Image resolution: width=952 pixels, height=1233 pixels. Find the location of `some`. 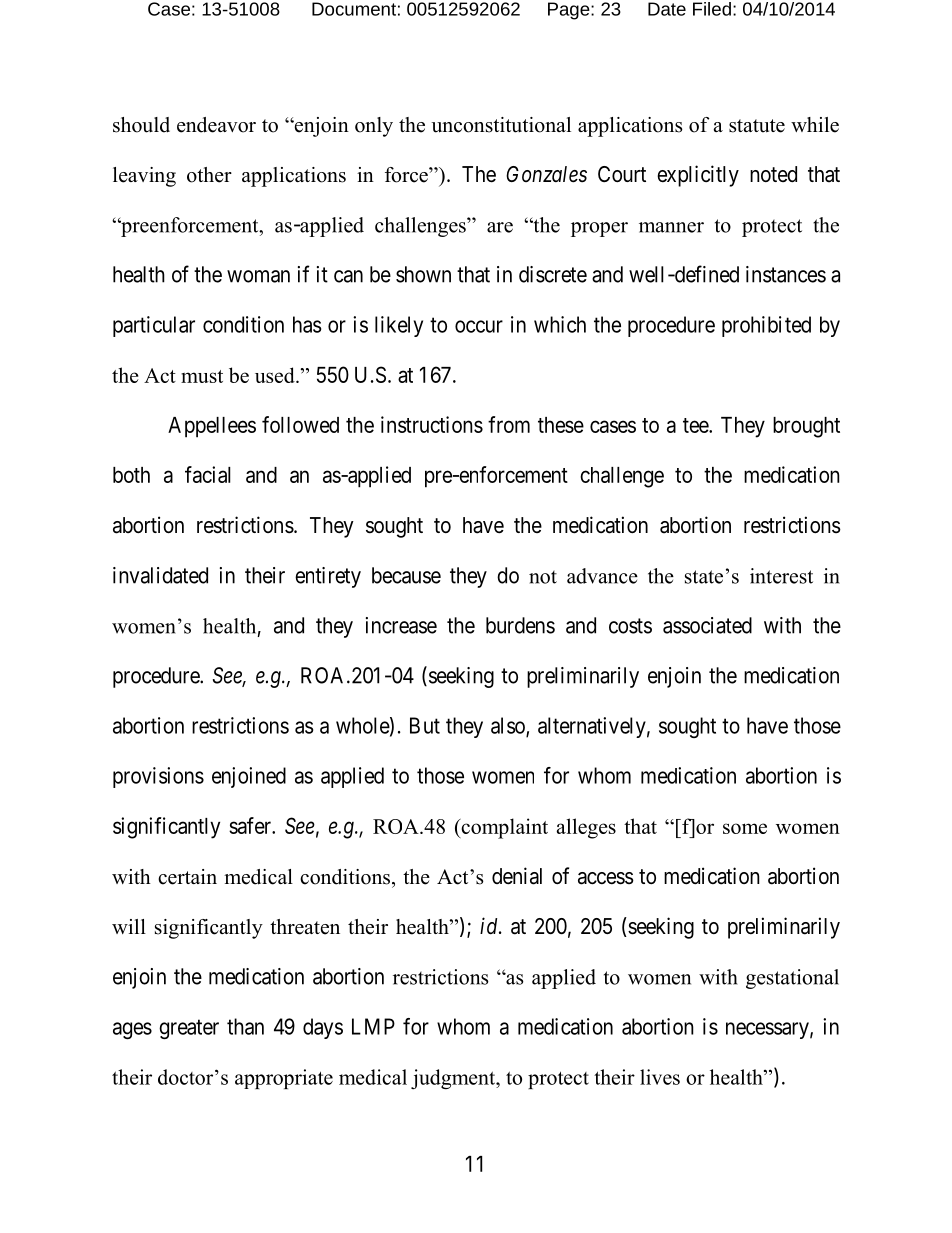

some is located at coordinates (745, 828).
